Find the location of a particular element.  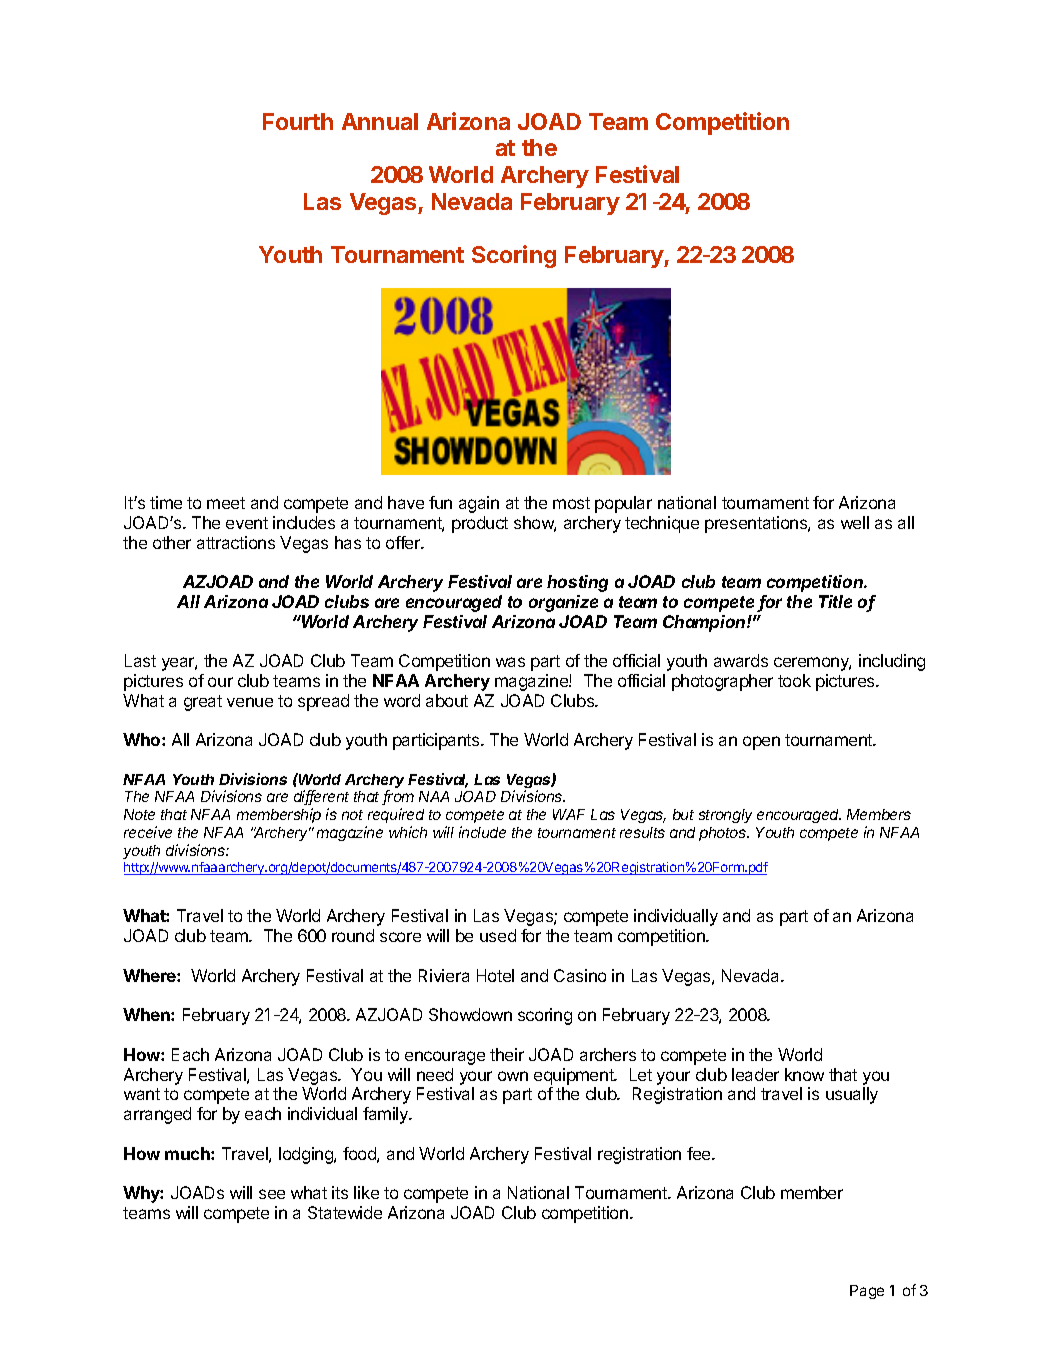

Fourth is located at coordinates (298, 121).
